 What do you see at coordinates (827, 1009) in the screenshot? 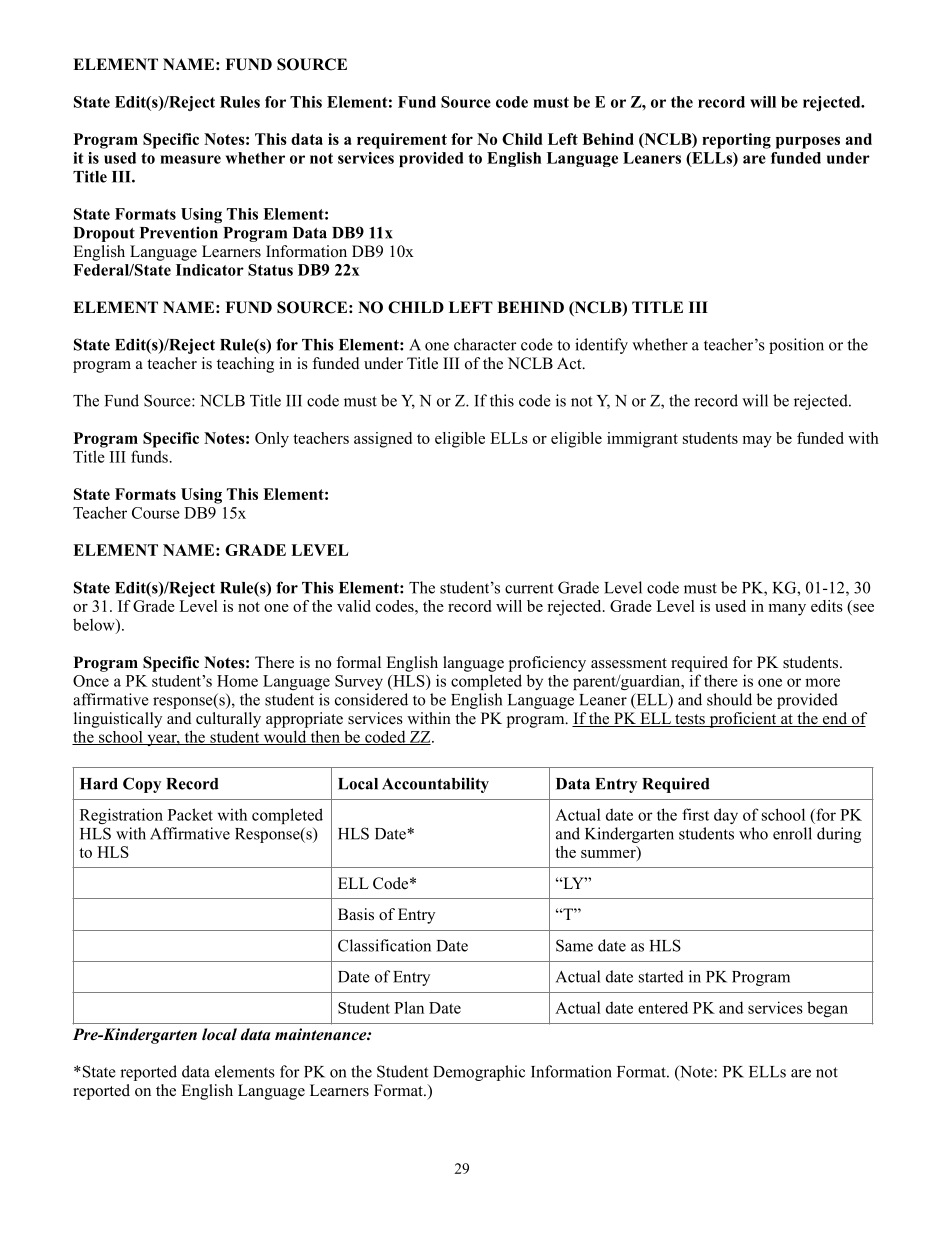
I see `began` at bounding box center [827, 1009].
